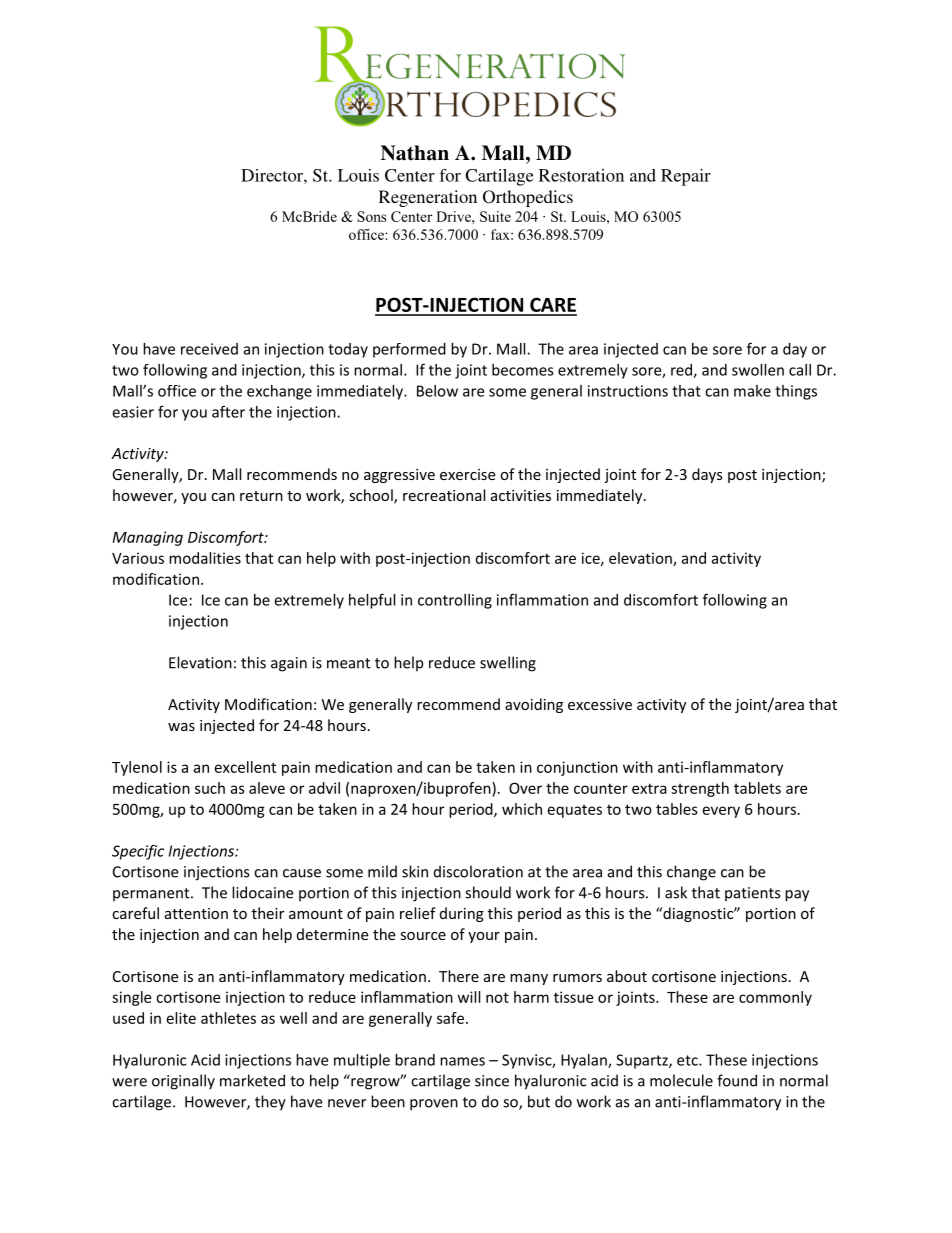 The height and width of the document is (1233, 952). Describe the element at coordinates (138, 852) in the document. I see `Specific` at that location.
